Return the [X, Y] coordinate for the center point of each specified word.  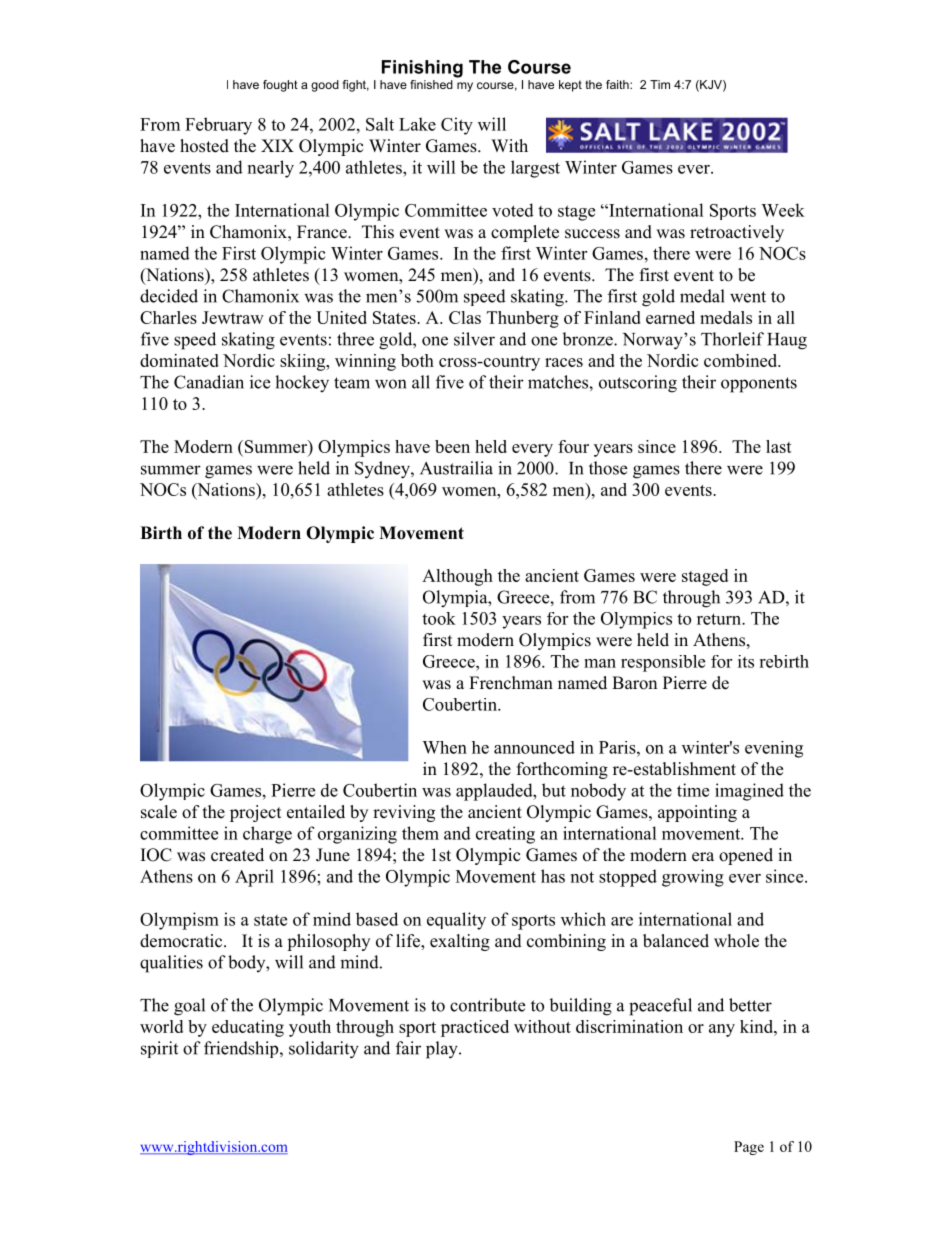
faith [618, 84]
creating [505, 835]
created [237, 855]
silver [474, 339]
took [439, 618]
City [457, 126]
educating [248, 1028]
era [703, 857]
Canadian [209, 382]
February [218, 126]
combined [742, 360]
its [746, 661]
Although [457, 577]
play [443, 1050]
